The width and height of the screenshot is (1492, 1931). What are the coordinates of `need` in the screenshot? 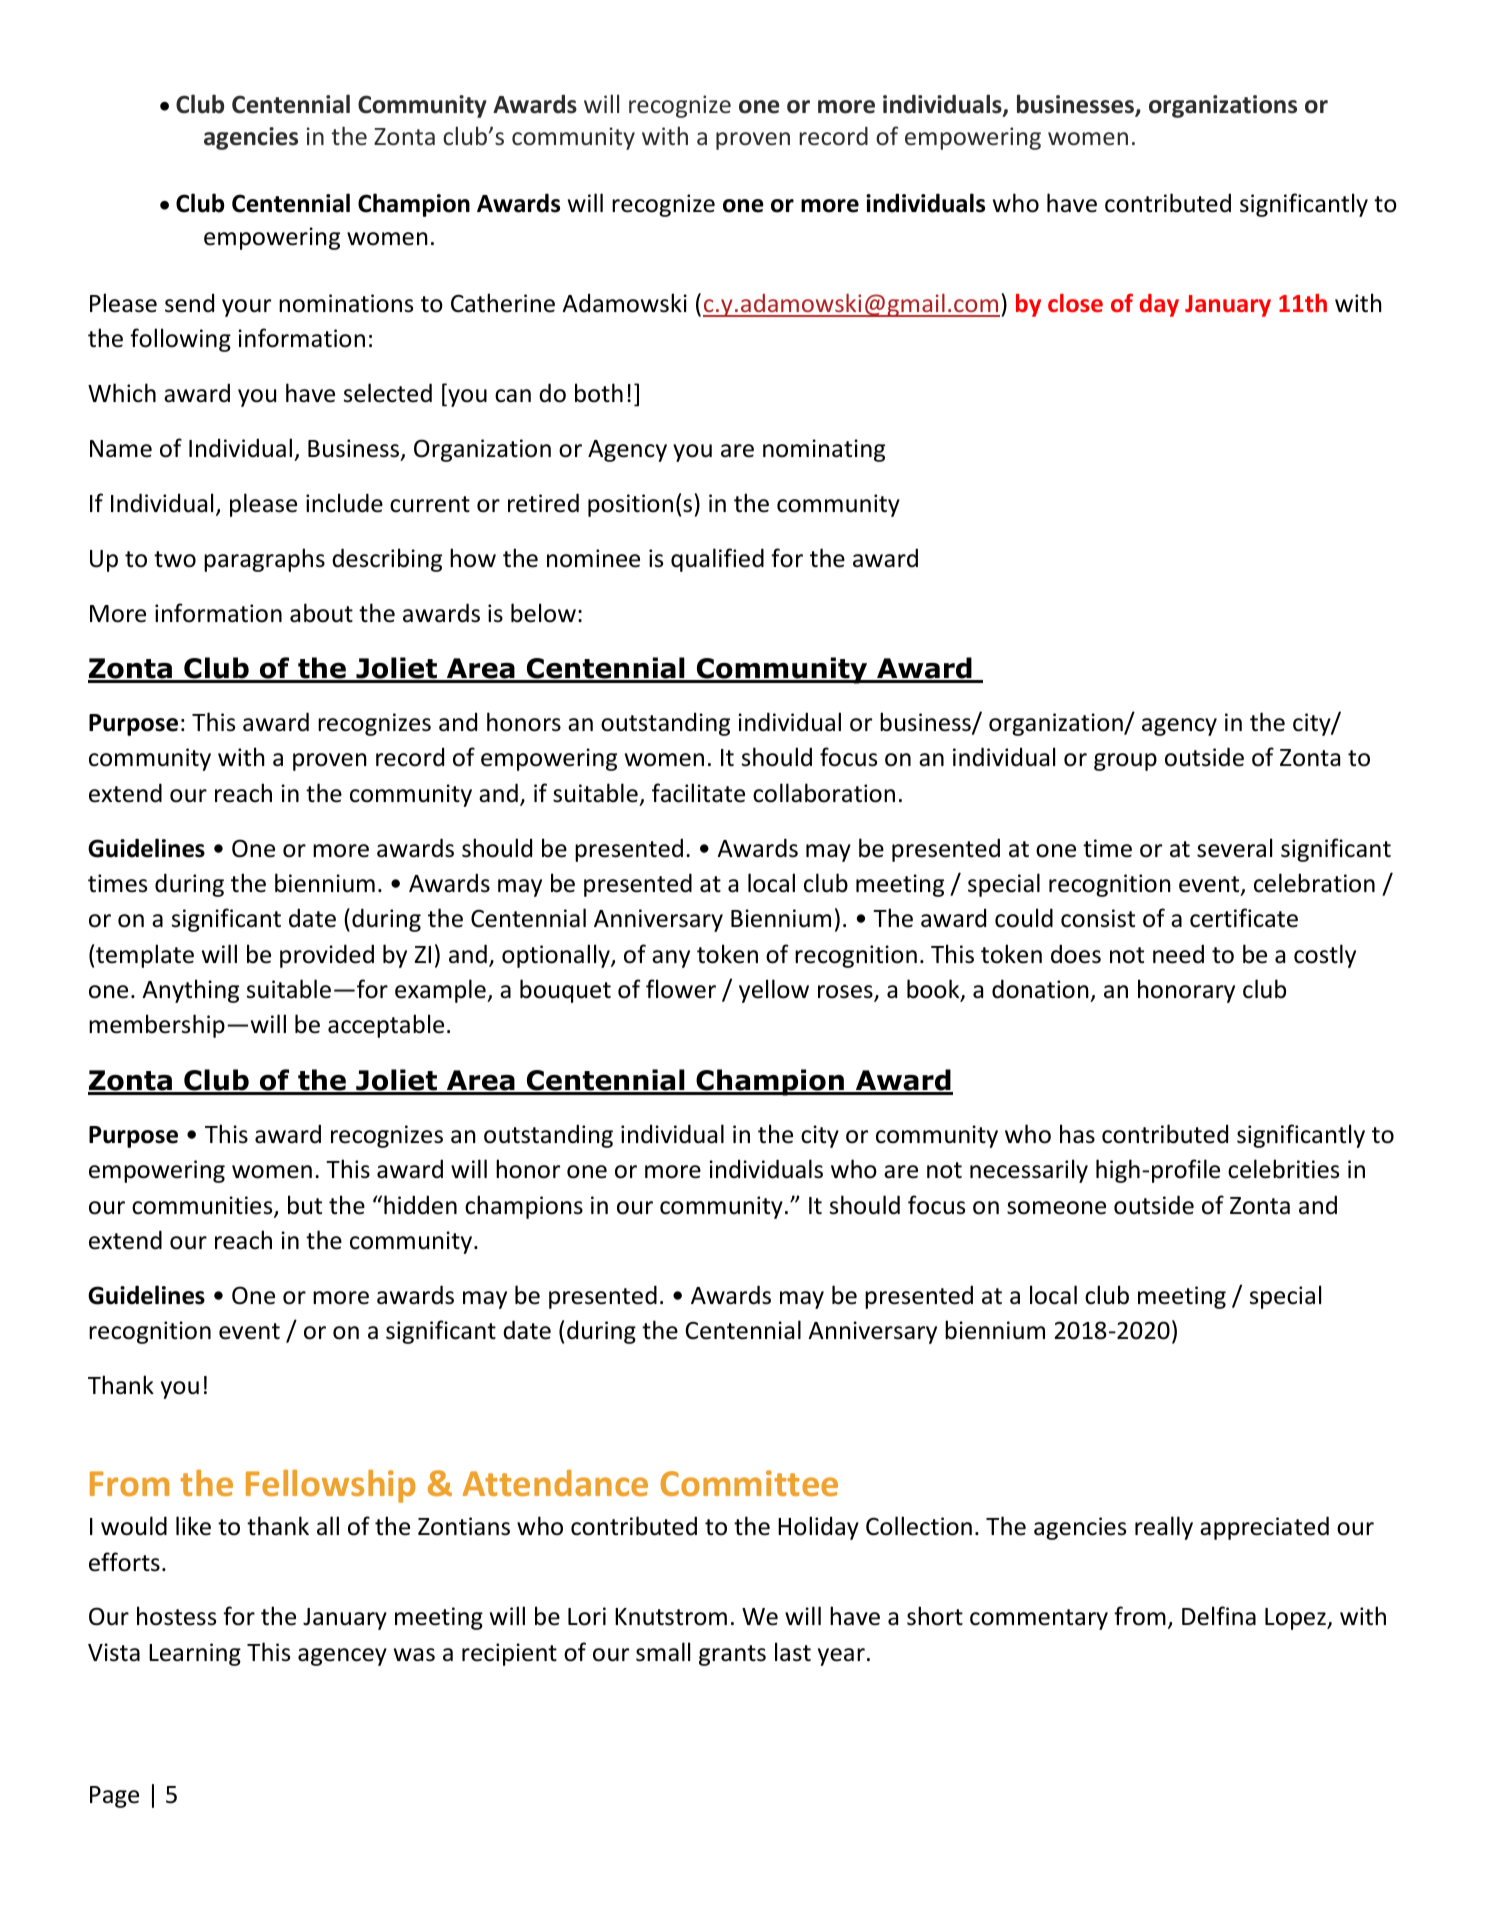 It's located at (1178, 954).
